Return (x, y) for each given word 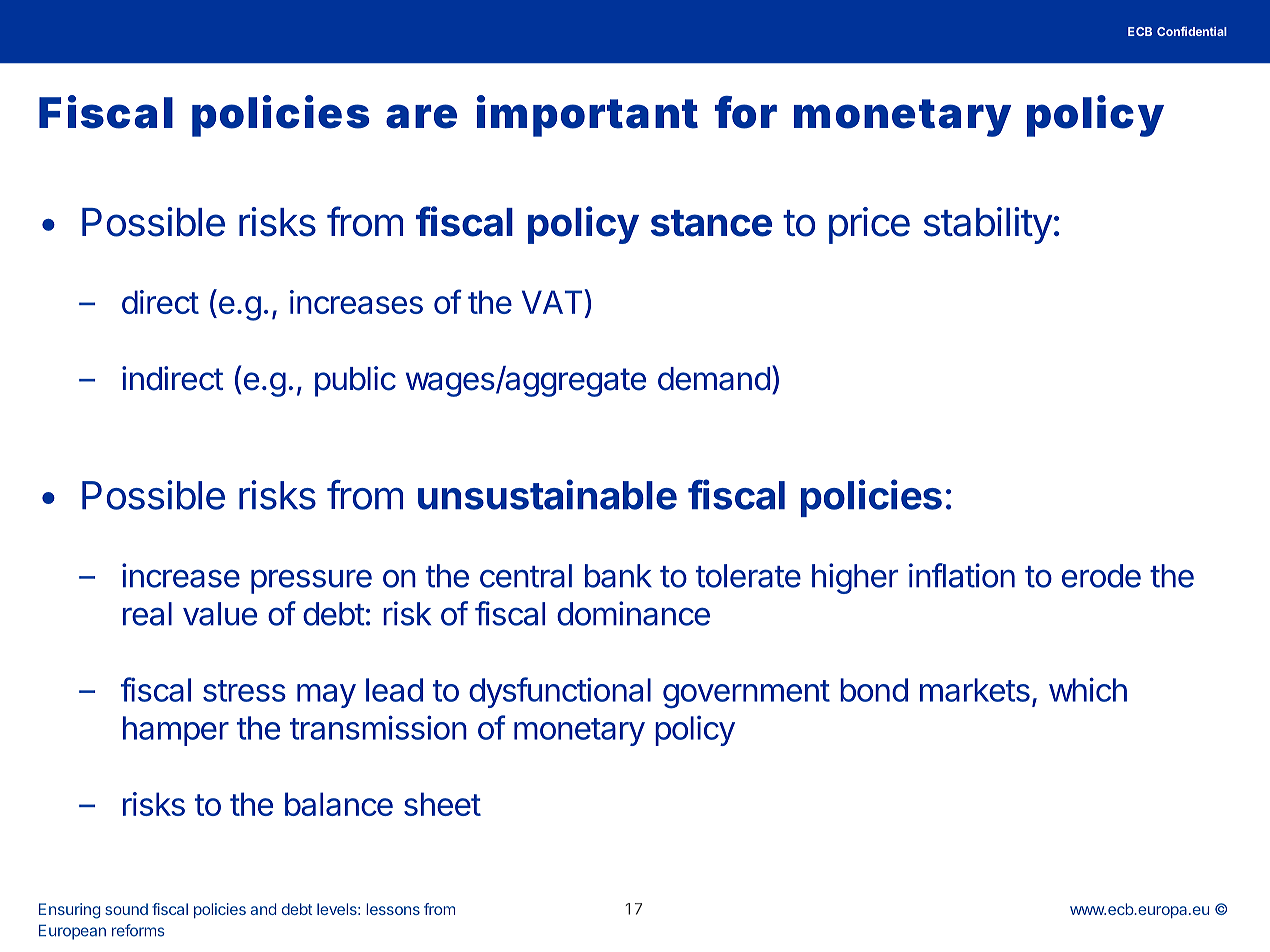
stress (244, 691)
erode (1101, 576)
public (355, 381)
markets (975, 690)
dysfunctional (560, 692)
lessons (393, 909)
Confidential (1192, 31)
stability (988, 225)
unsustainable (547, 494)
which (1088, 689)
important (587, 116)
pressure (311, 581)
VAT (553, 301)
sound (126, 909)
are (421, 116)
